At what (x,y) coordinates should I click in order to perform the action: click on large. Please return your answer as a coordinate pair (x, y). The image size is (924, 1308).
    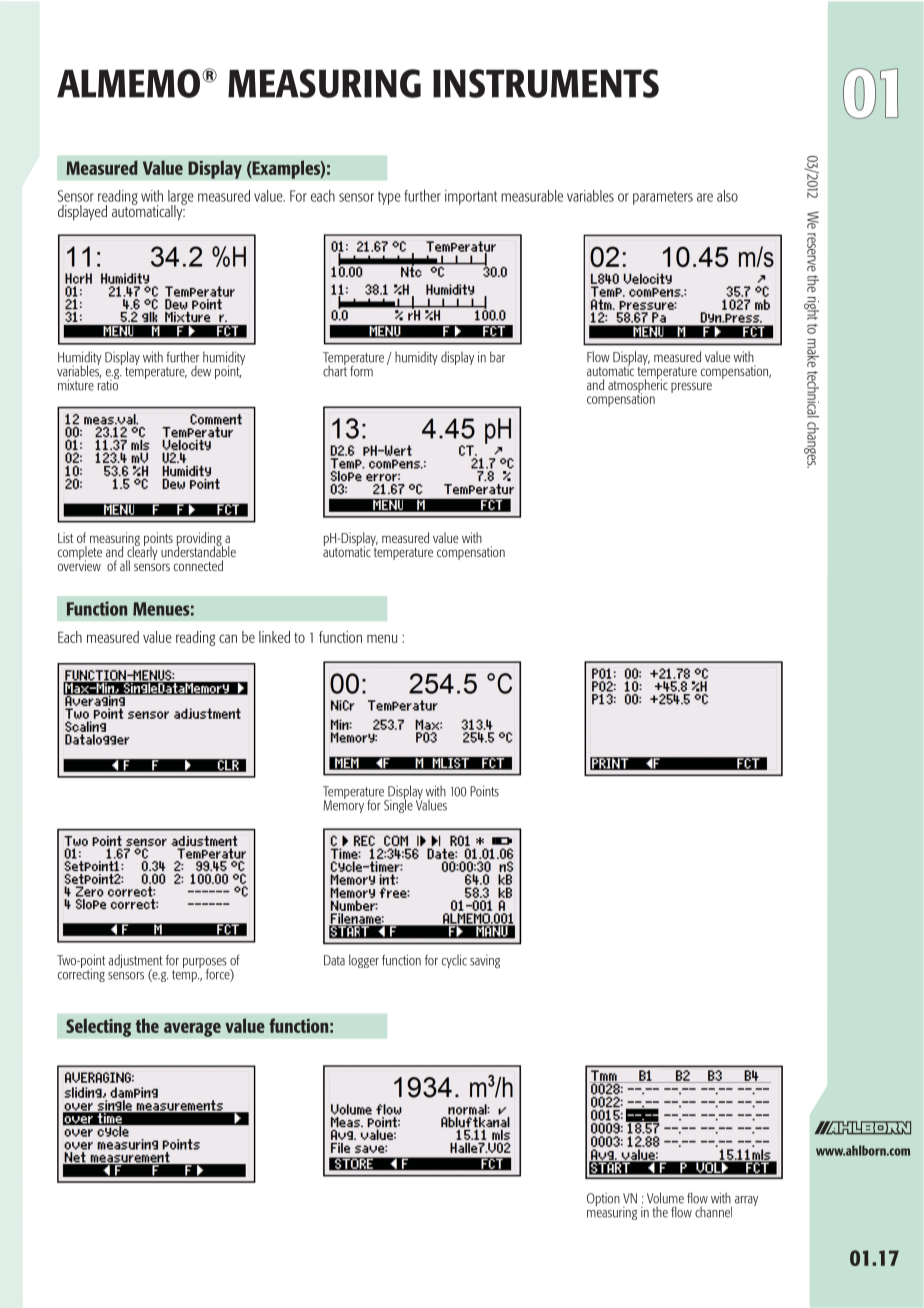
    Looking at the image, I should click on (181, 198).
